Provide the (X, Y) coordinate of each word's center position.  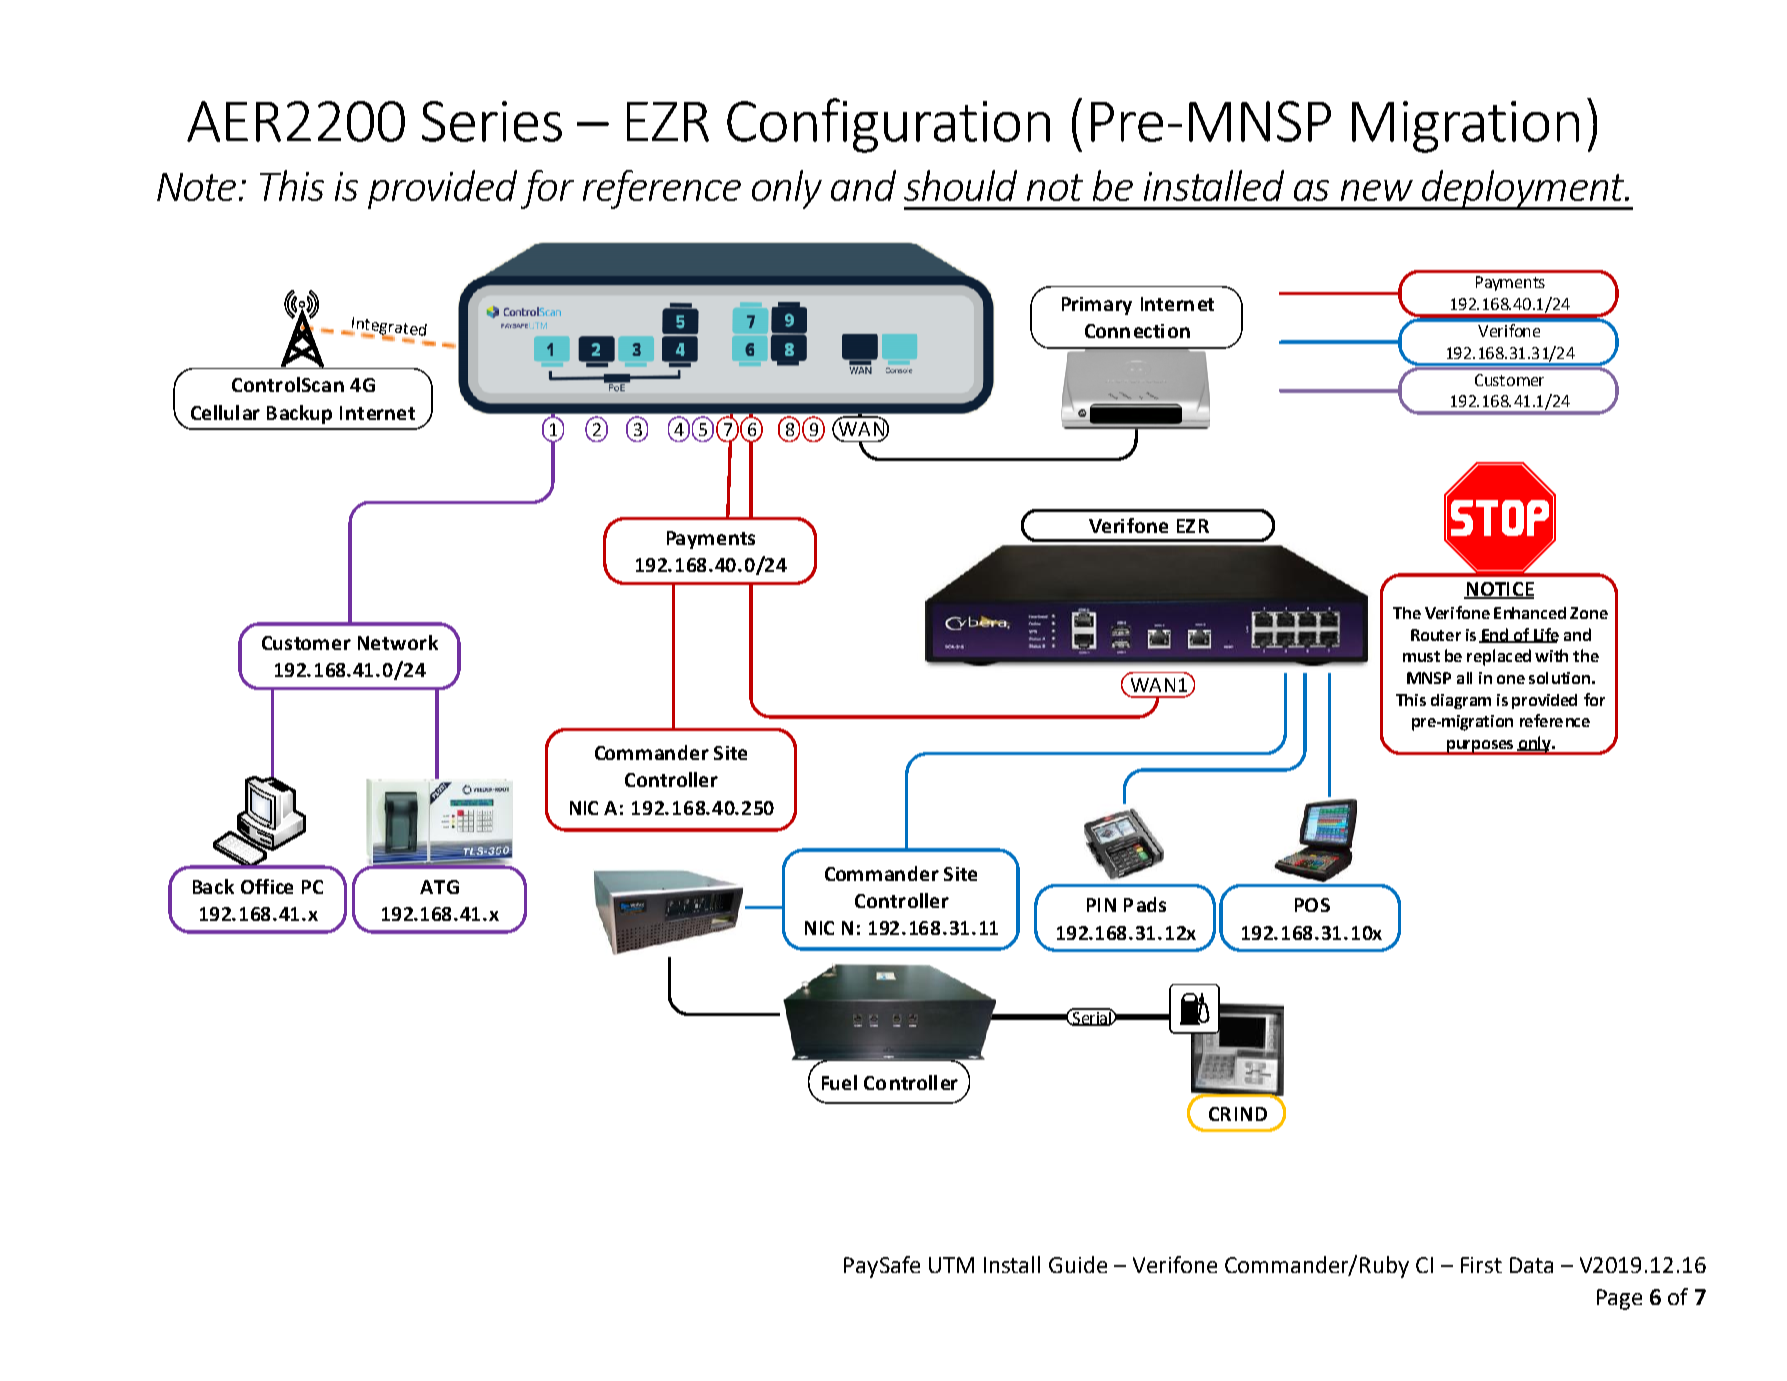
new (1377, 190)
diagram (1461, 701)
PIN (1101, 905)
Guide (1078, 1264)
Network (398, 642)
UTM (951, 1265)
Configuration (888, 125)
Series (492, 121)
